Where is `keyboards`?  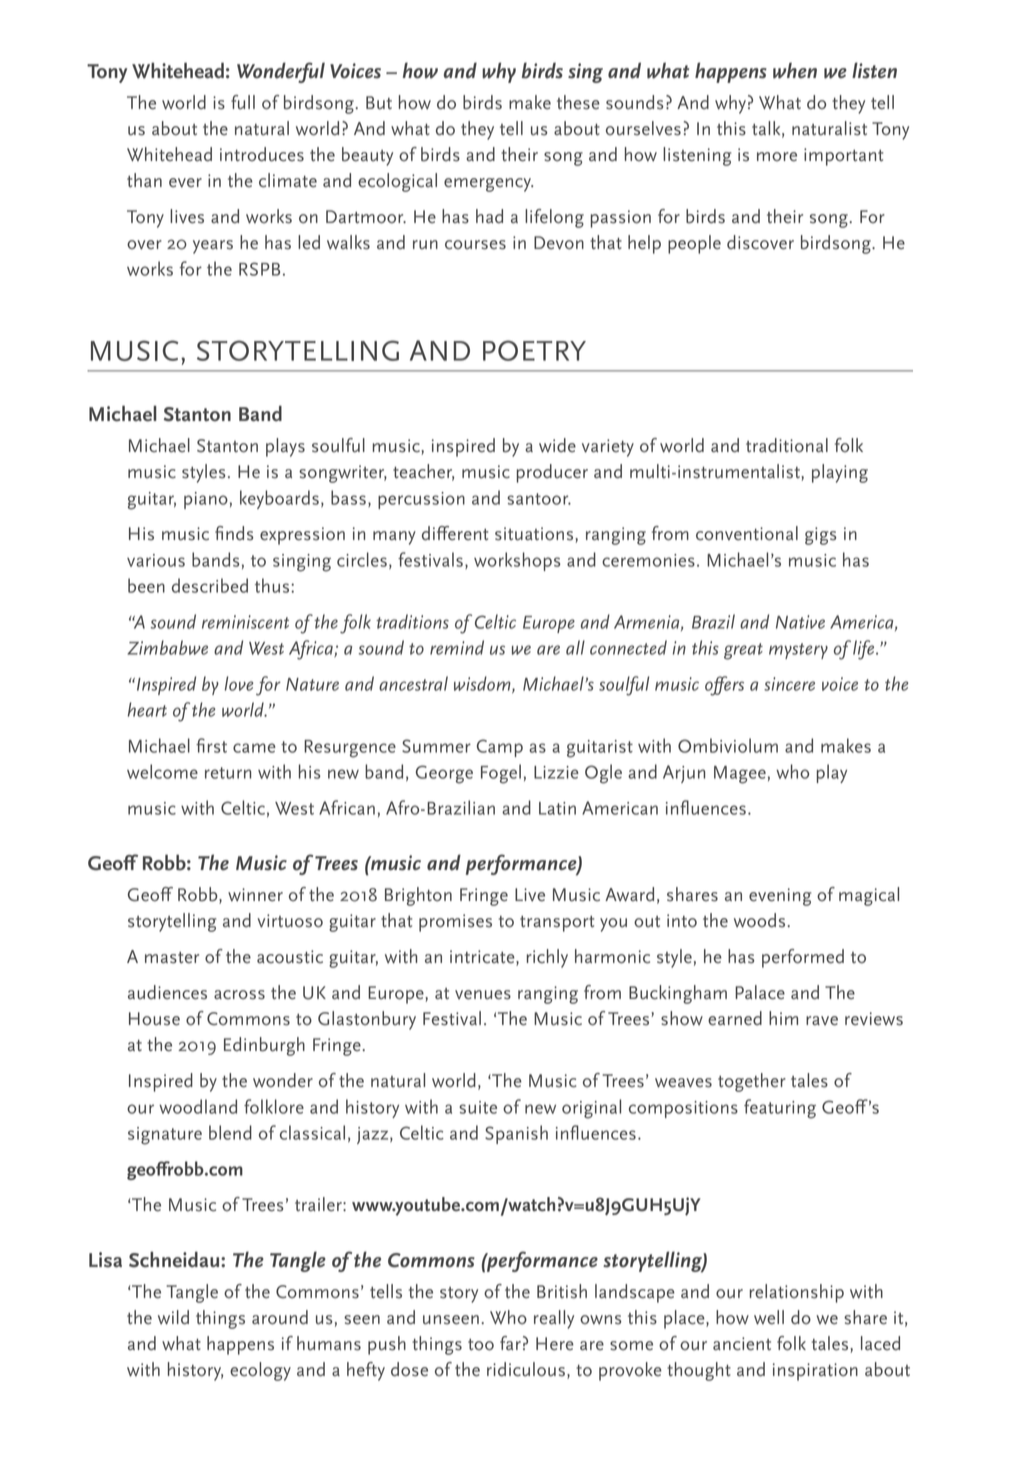 keyboards is located at coordinates (279, 499).
